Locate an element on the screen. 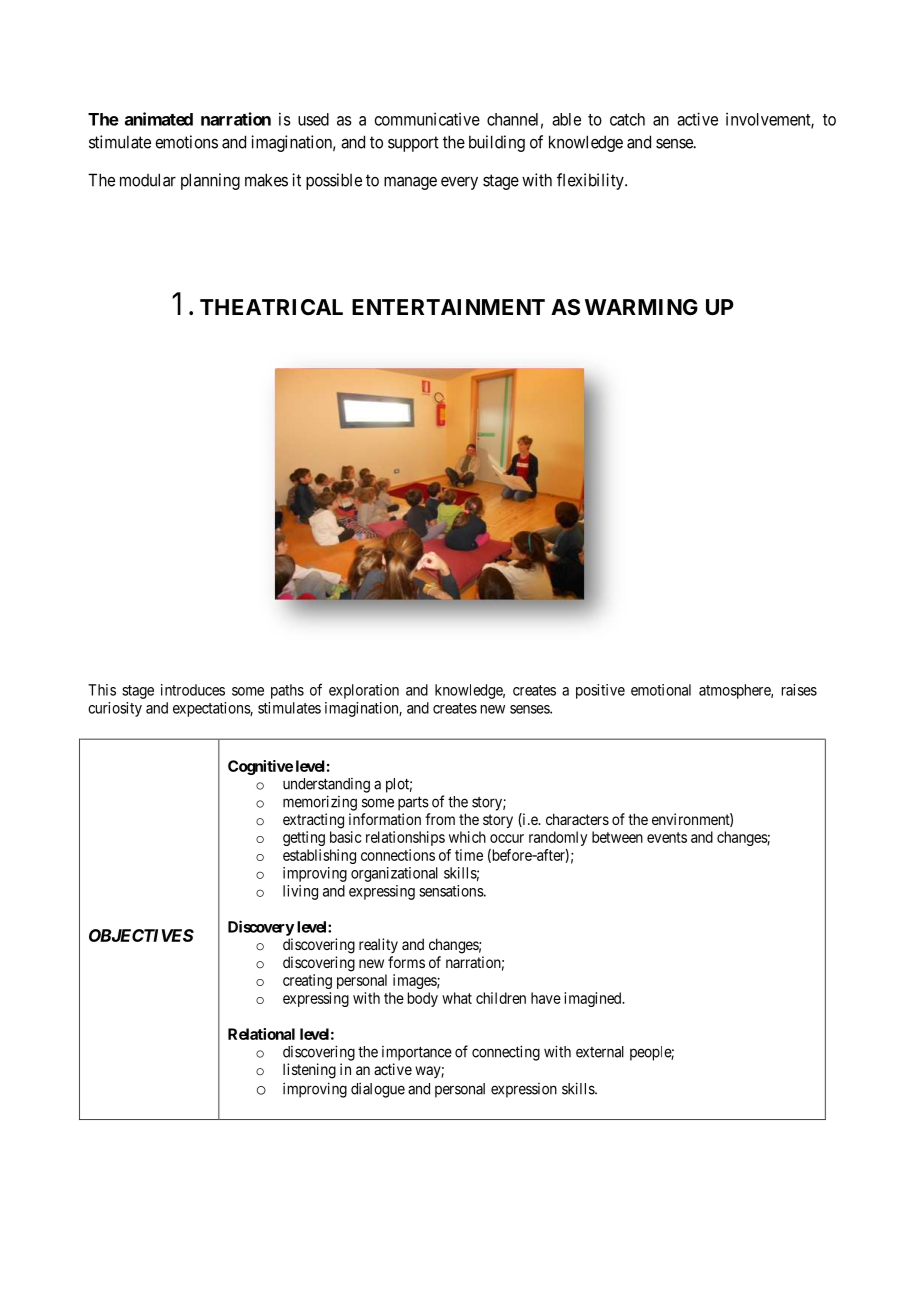 This screenshot has height=1308, width=924. catch is located at coordinates (627, 119).
